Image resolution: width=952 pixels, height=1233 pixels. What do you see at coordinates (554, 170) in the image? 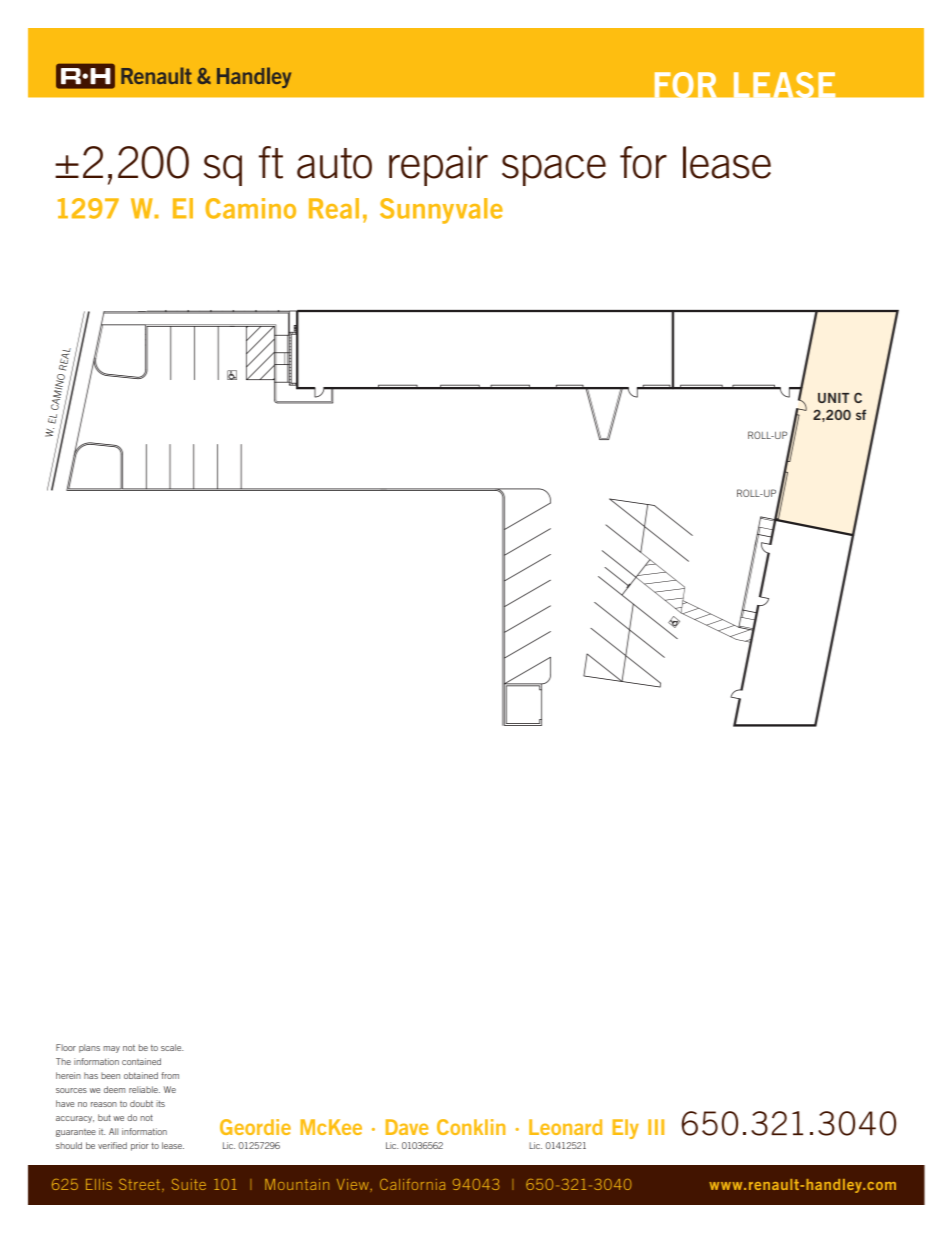
I see `space` at bounding box center [554, 170].
